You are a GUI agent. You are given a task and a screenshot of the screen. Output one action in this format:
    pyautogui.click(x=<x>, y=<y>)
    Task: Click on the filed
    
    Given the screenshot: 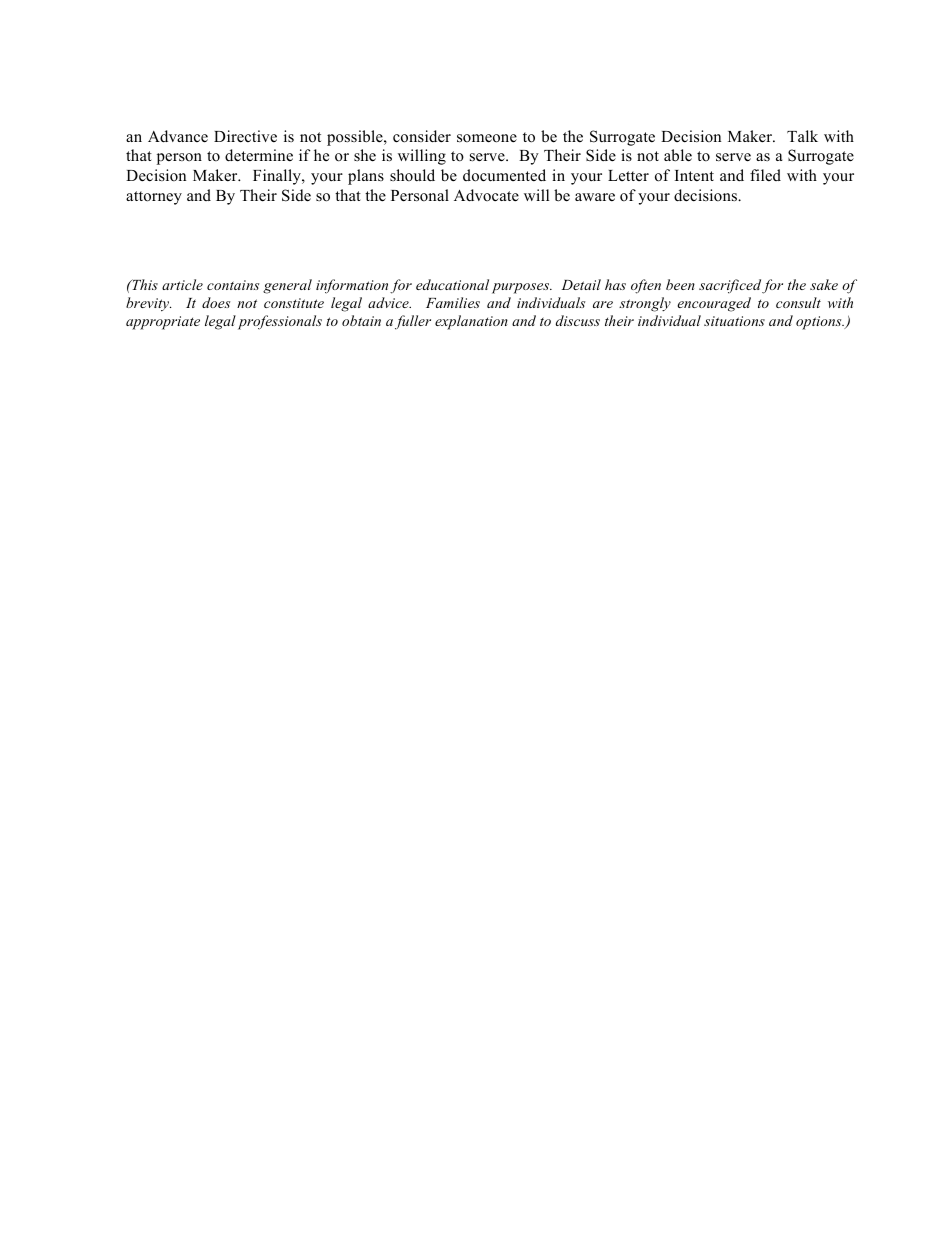 What is the action you would take?
    pyautogui.click(x=765, y=175)
